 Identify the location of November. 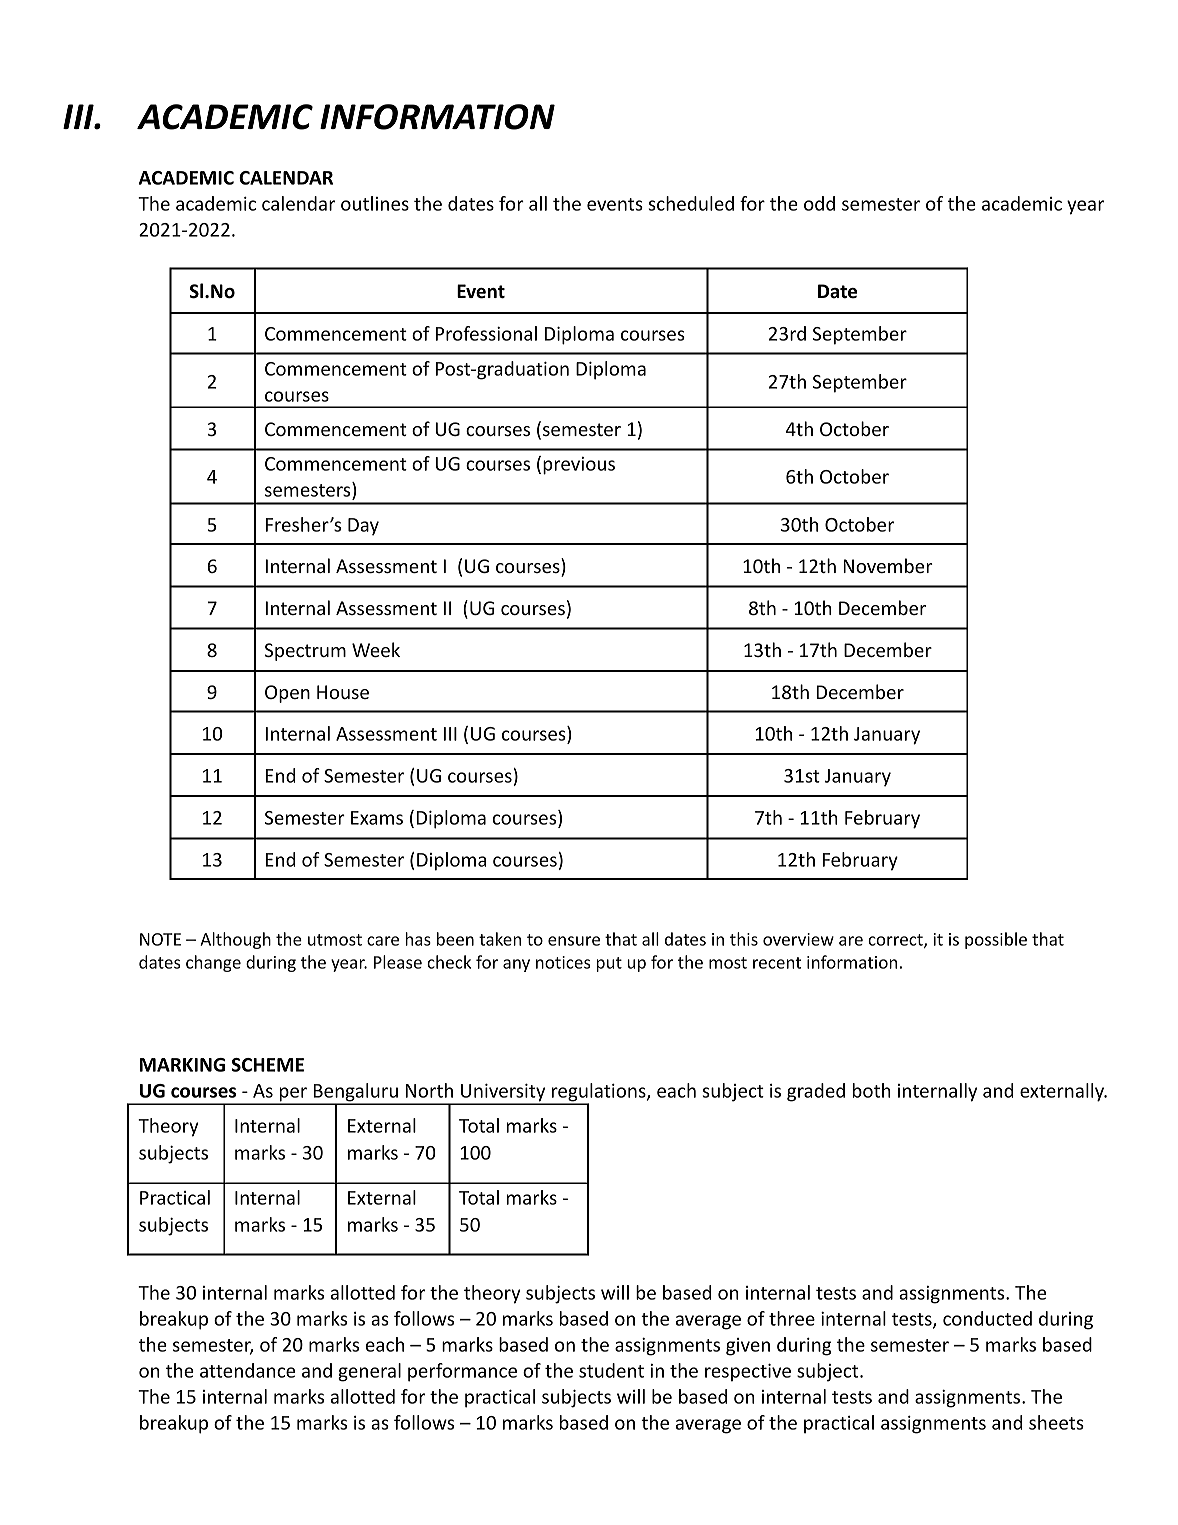
(888, 565).
